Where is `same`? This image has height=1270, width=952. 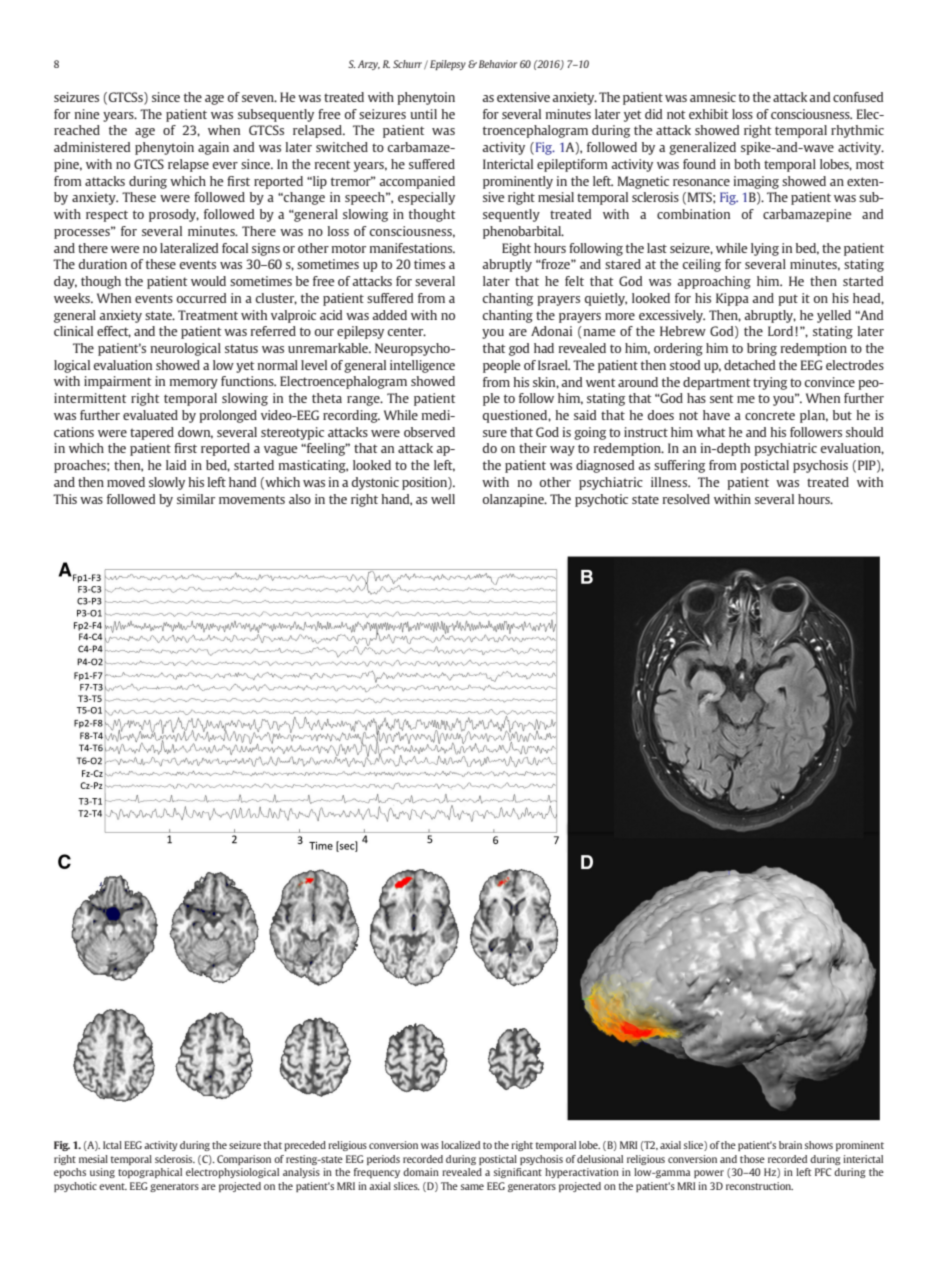
same is located at coordinates (472, 1187).
